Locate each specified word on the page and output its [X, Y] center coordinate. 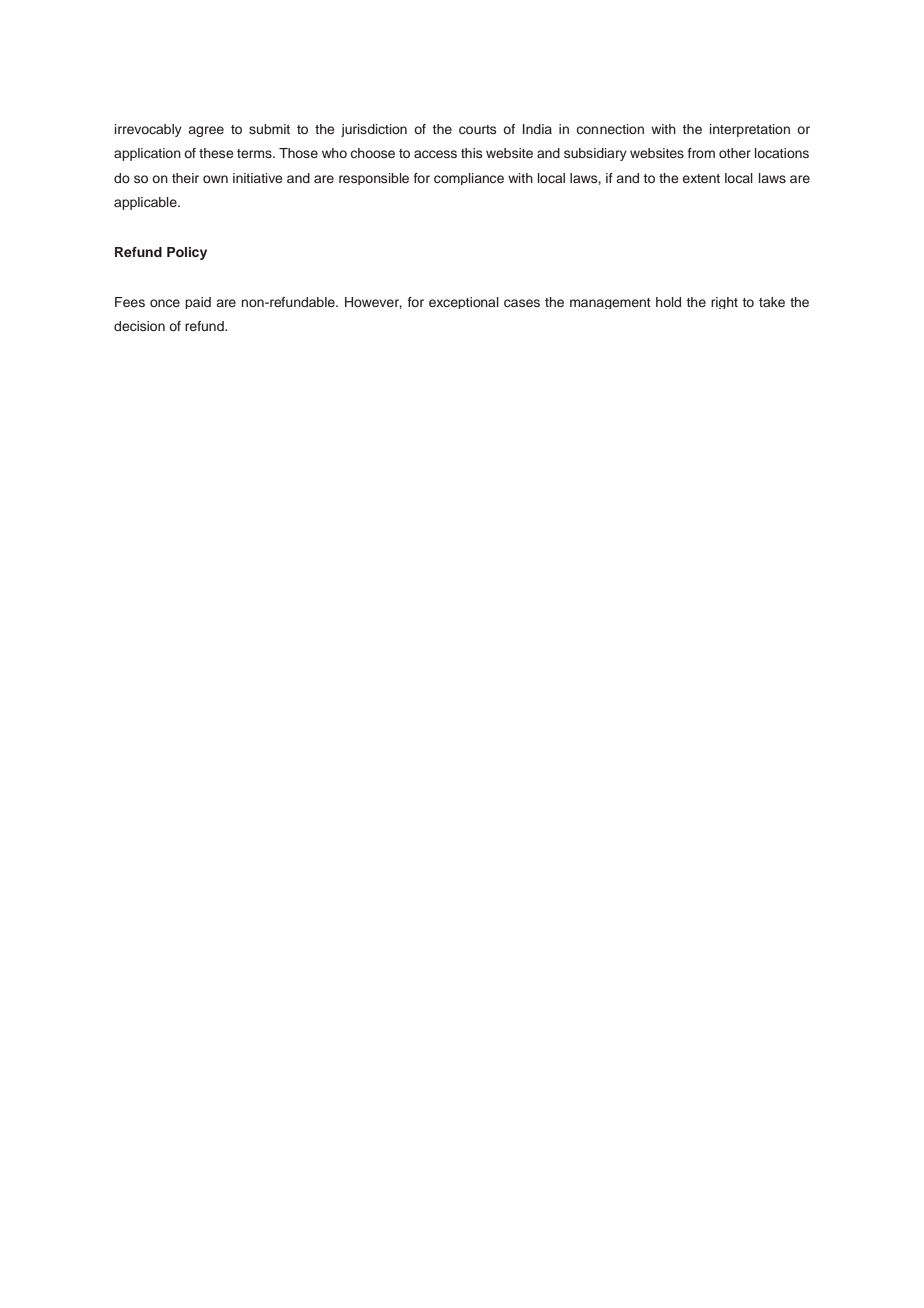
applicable [146, 203]
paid [198, 303]
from [701, 153]
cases [522, 303]
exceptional [464, 303]
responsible [374, 179]
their [185, 178]
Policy [187, 253]
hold [668, 302]
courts [477, 129]
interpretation [750, 130]
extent [701, 178]
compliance [469, 179]
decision [139, 326]
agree [206, 131]
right [724, 303]
